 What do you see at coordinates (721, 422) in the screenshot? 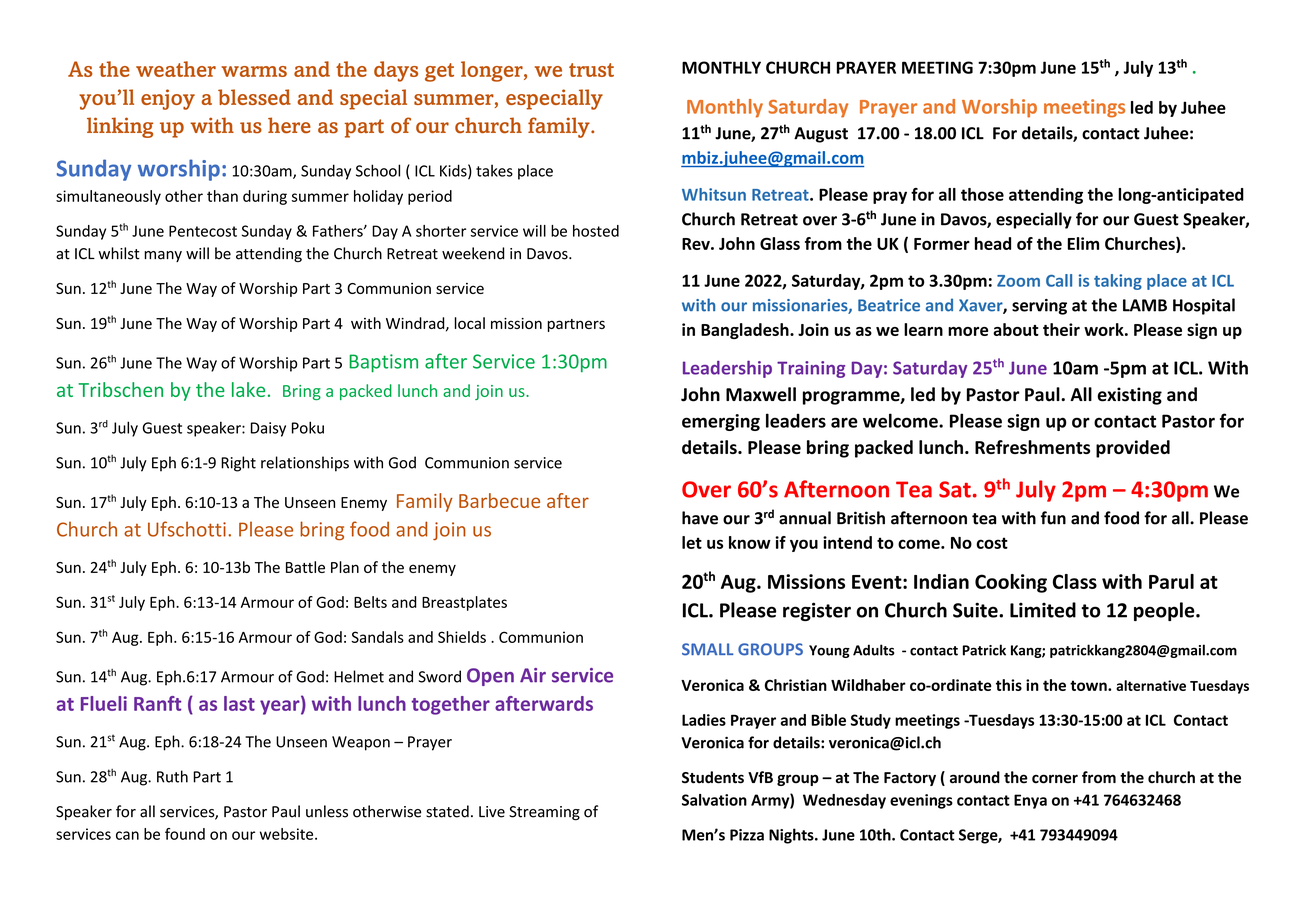
I see `emerging` at bounding box center [721, 422].
